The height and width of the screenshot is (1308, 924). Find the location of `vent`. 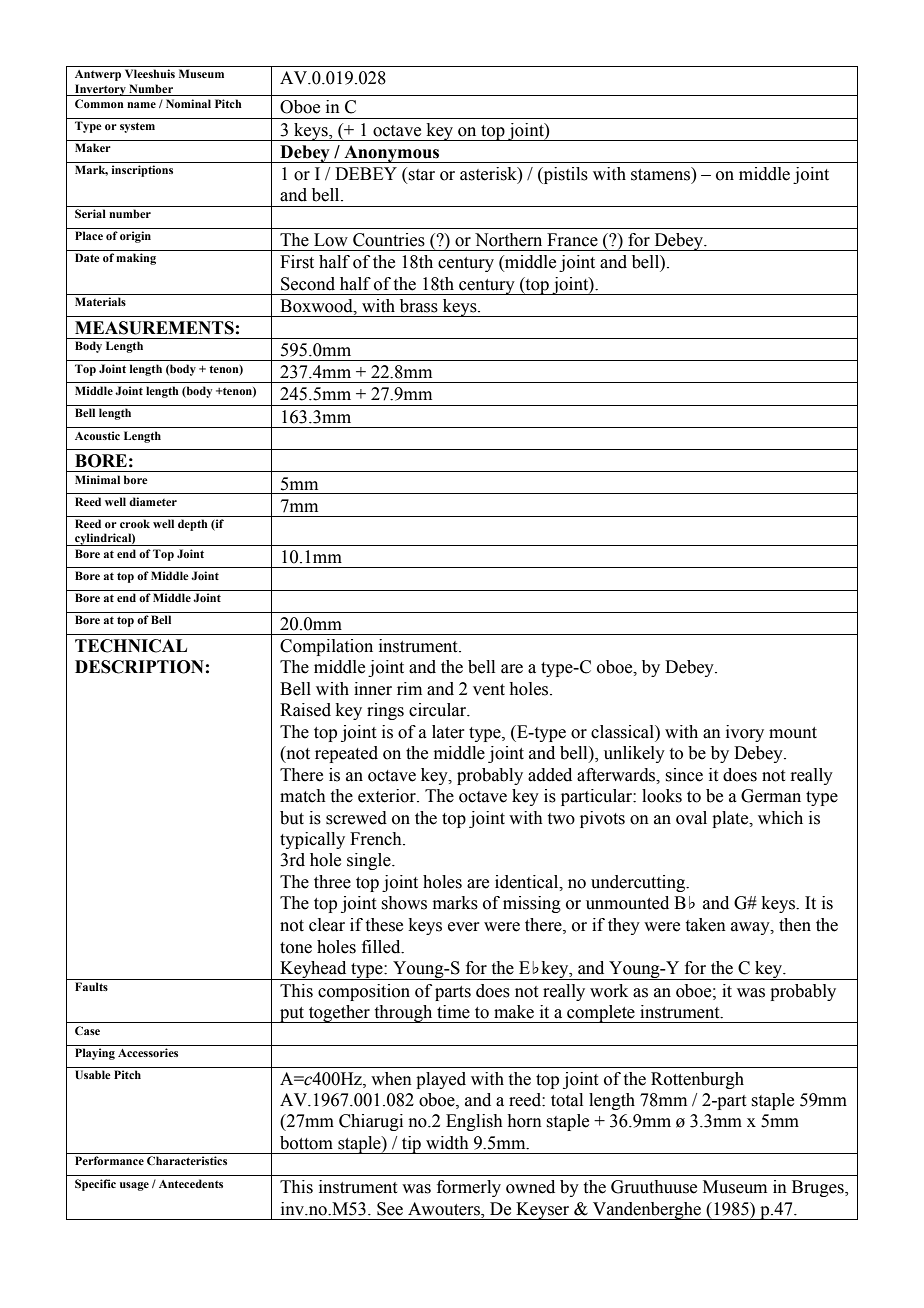

vent is located at coordinates (489, 690).
